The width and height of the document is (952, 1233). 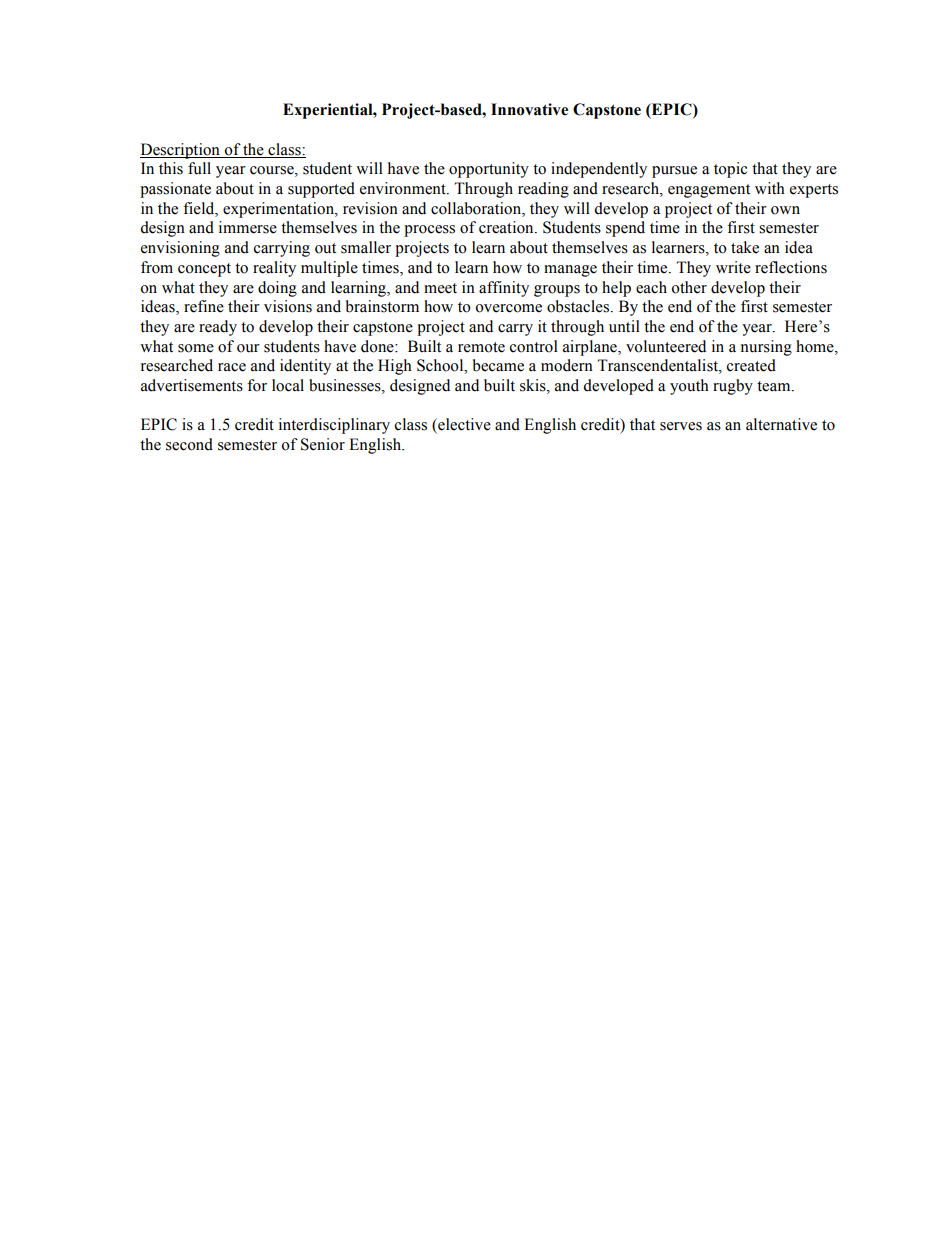 What do you see at coordinates (529, 109) in the document?
I see `Innovative` at bounding box center [529, 109].
